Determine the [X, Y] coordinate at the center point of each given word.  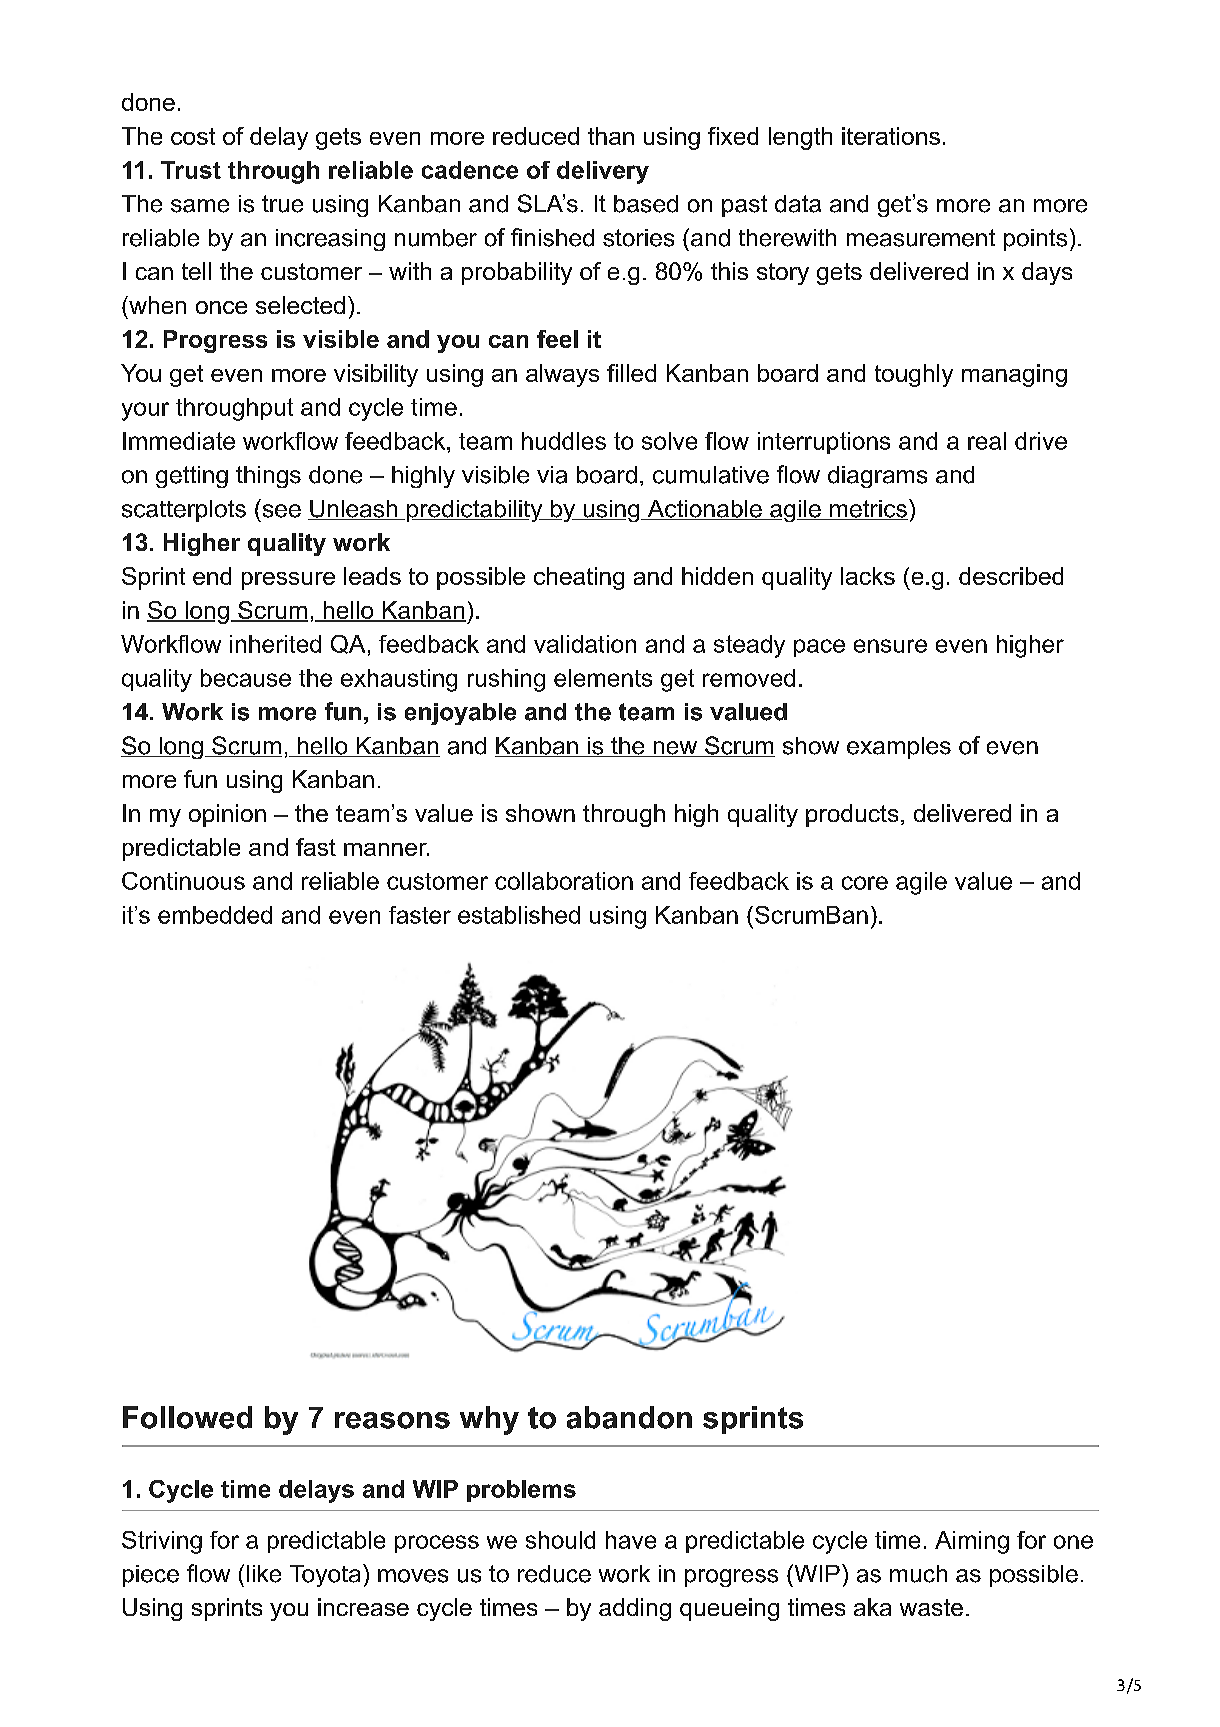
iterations [891, 136]
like [264, 1574]
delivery [603, 172]
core [865, 883]
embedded [215, 915]
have [631, 1540]
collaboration [564, 881]
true [282, 204]
